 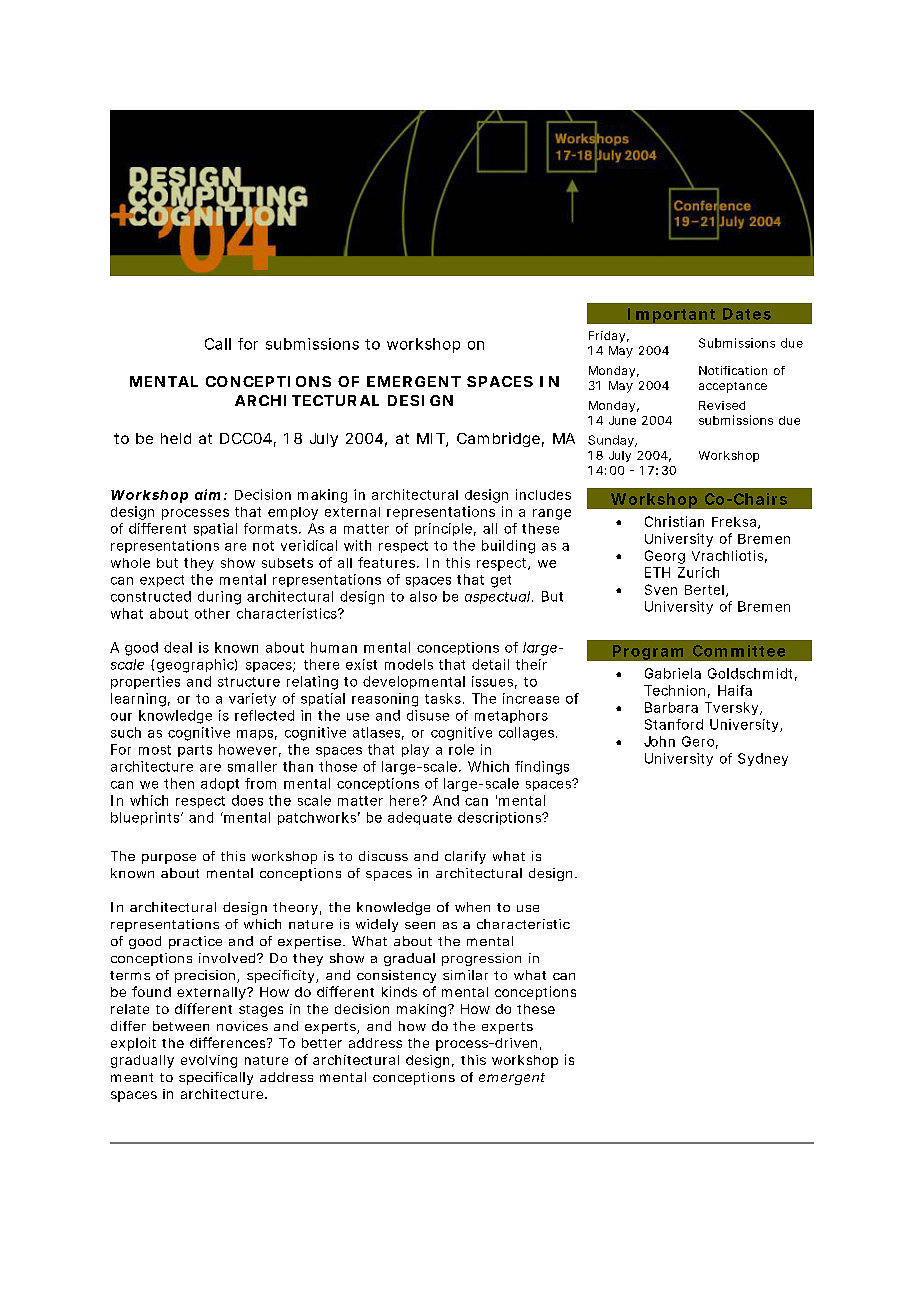 I want to click on tasks, so click(x=443, y=698).
